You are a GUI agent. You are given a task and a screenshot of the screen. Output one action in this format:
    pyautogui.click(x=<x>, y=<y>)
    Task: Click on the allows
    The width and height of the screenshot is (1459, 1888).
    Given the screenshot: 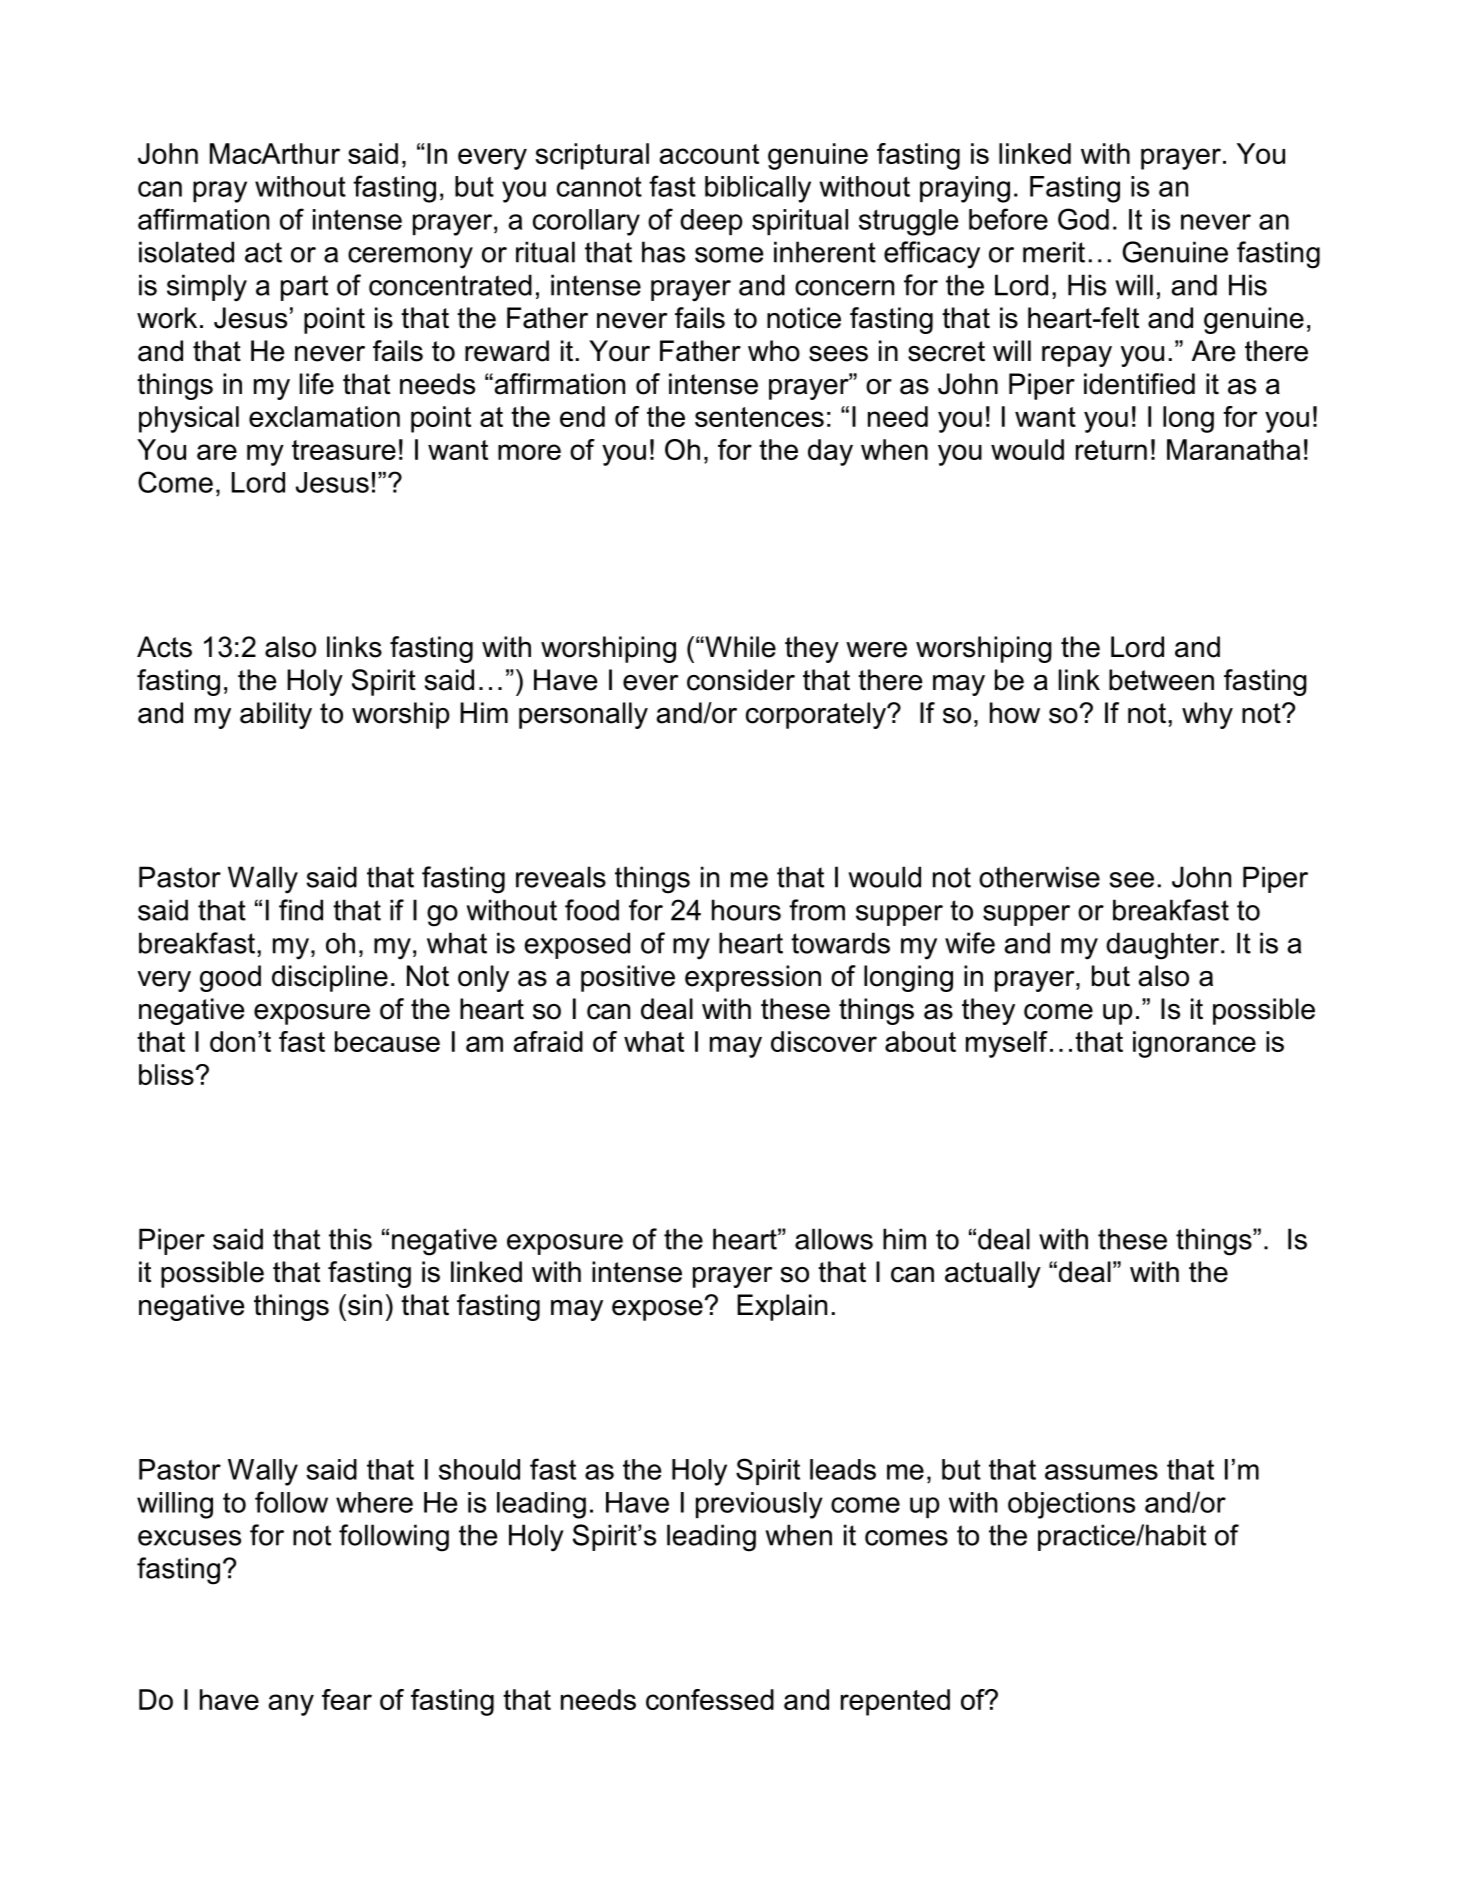 What is the action you would take?
    pyautogui.click(x=834, y=1239)
